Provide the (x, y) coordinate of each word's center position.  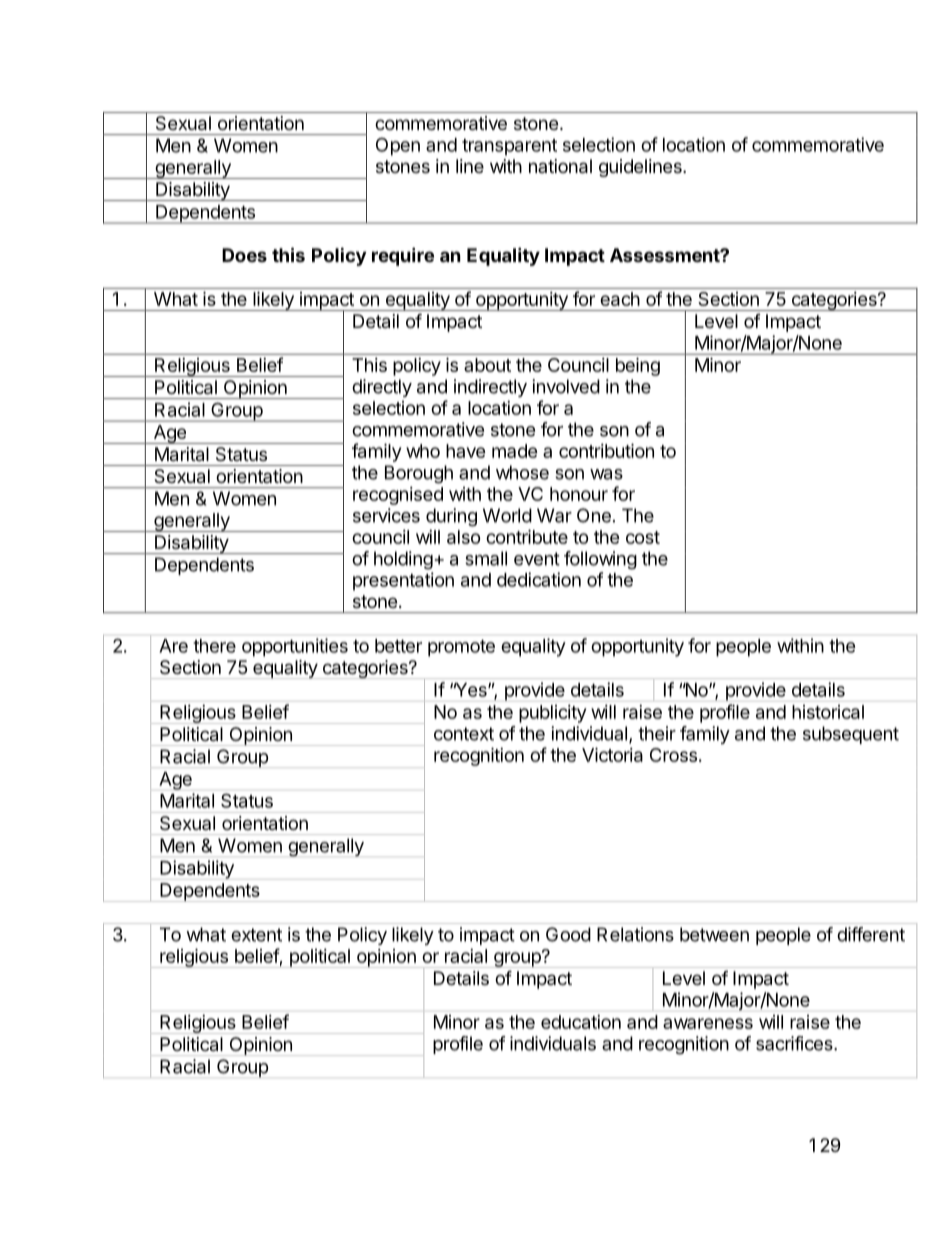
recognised (398, 496)
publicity (552, 714)
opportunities (295, 647)
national (560, 166)
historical (828, 712)
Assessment (665, 255)
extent (256, 935)
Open (398, 146)
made (515, 451)
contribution (606, 450)
